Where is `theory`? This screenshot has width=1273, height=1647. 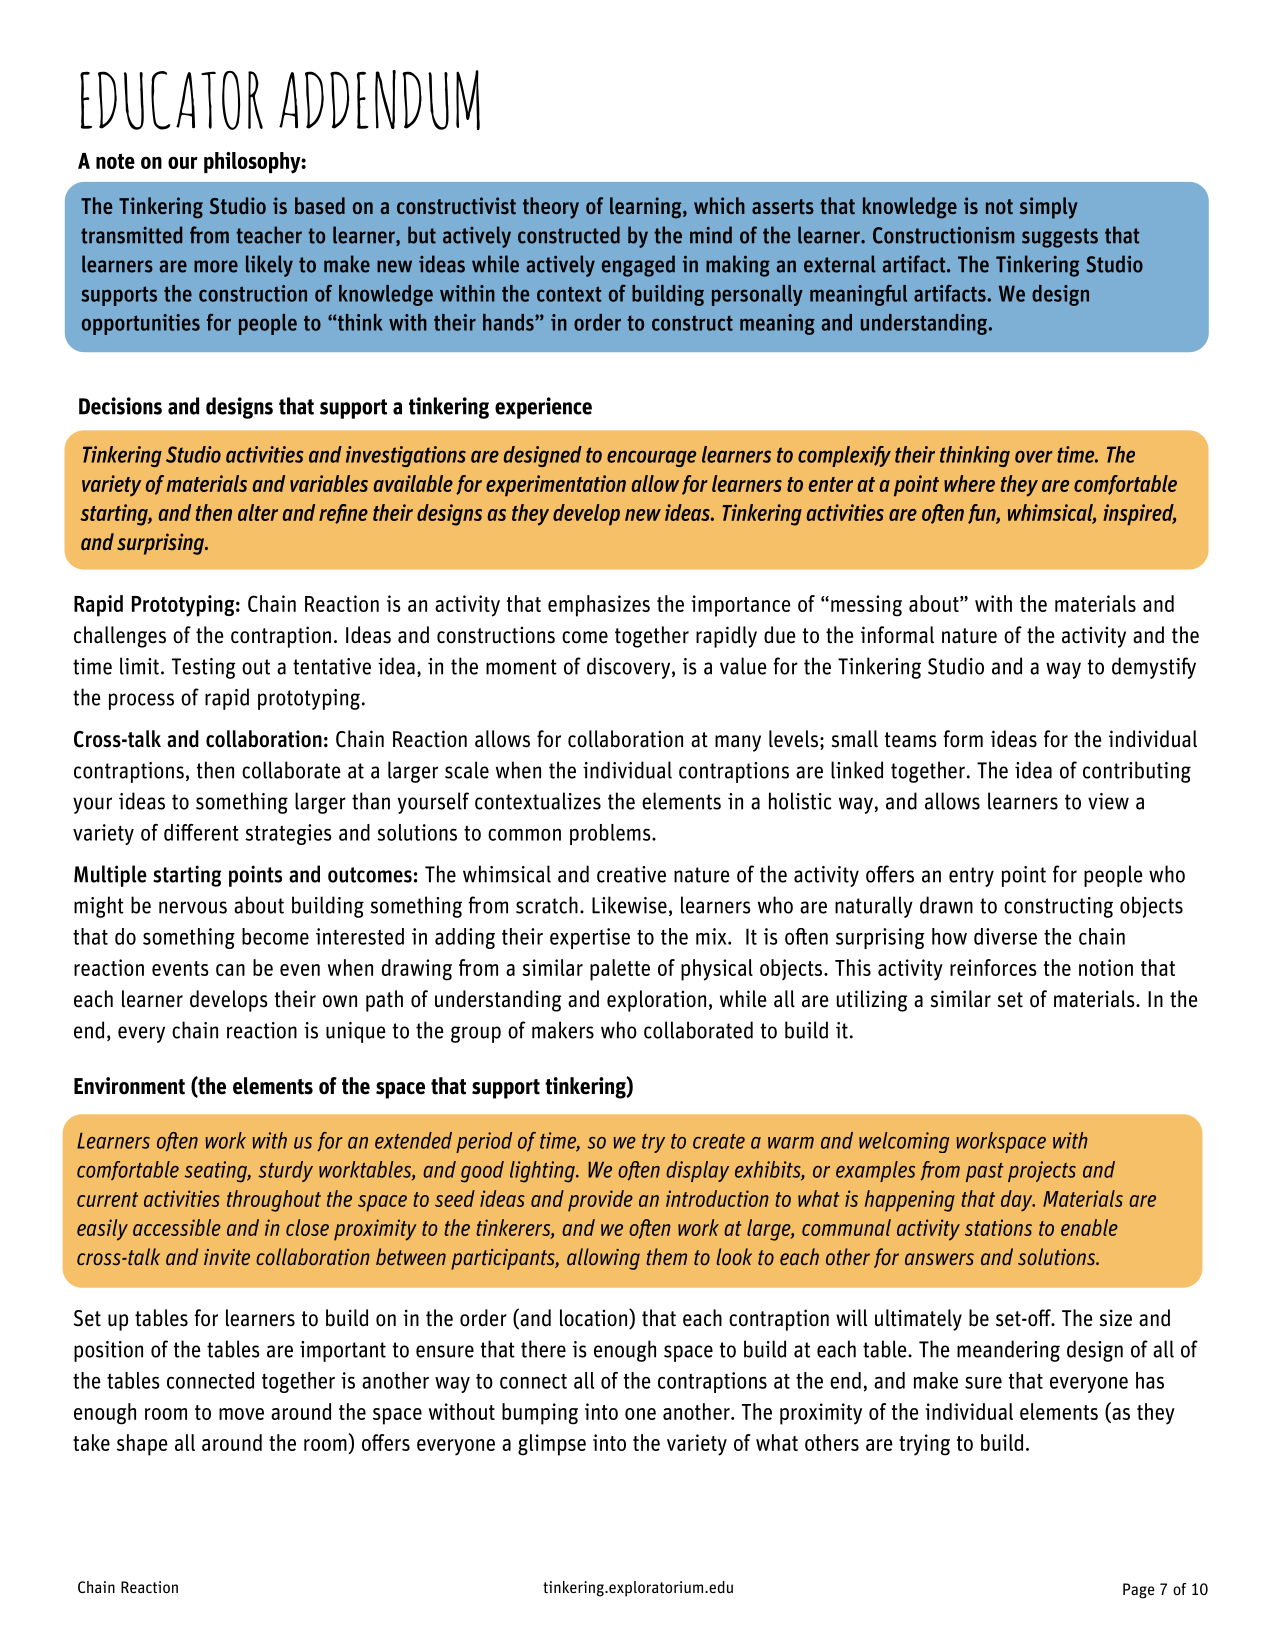
theory is located at coordinates (551, 208).
